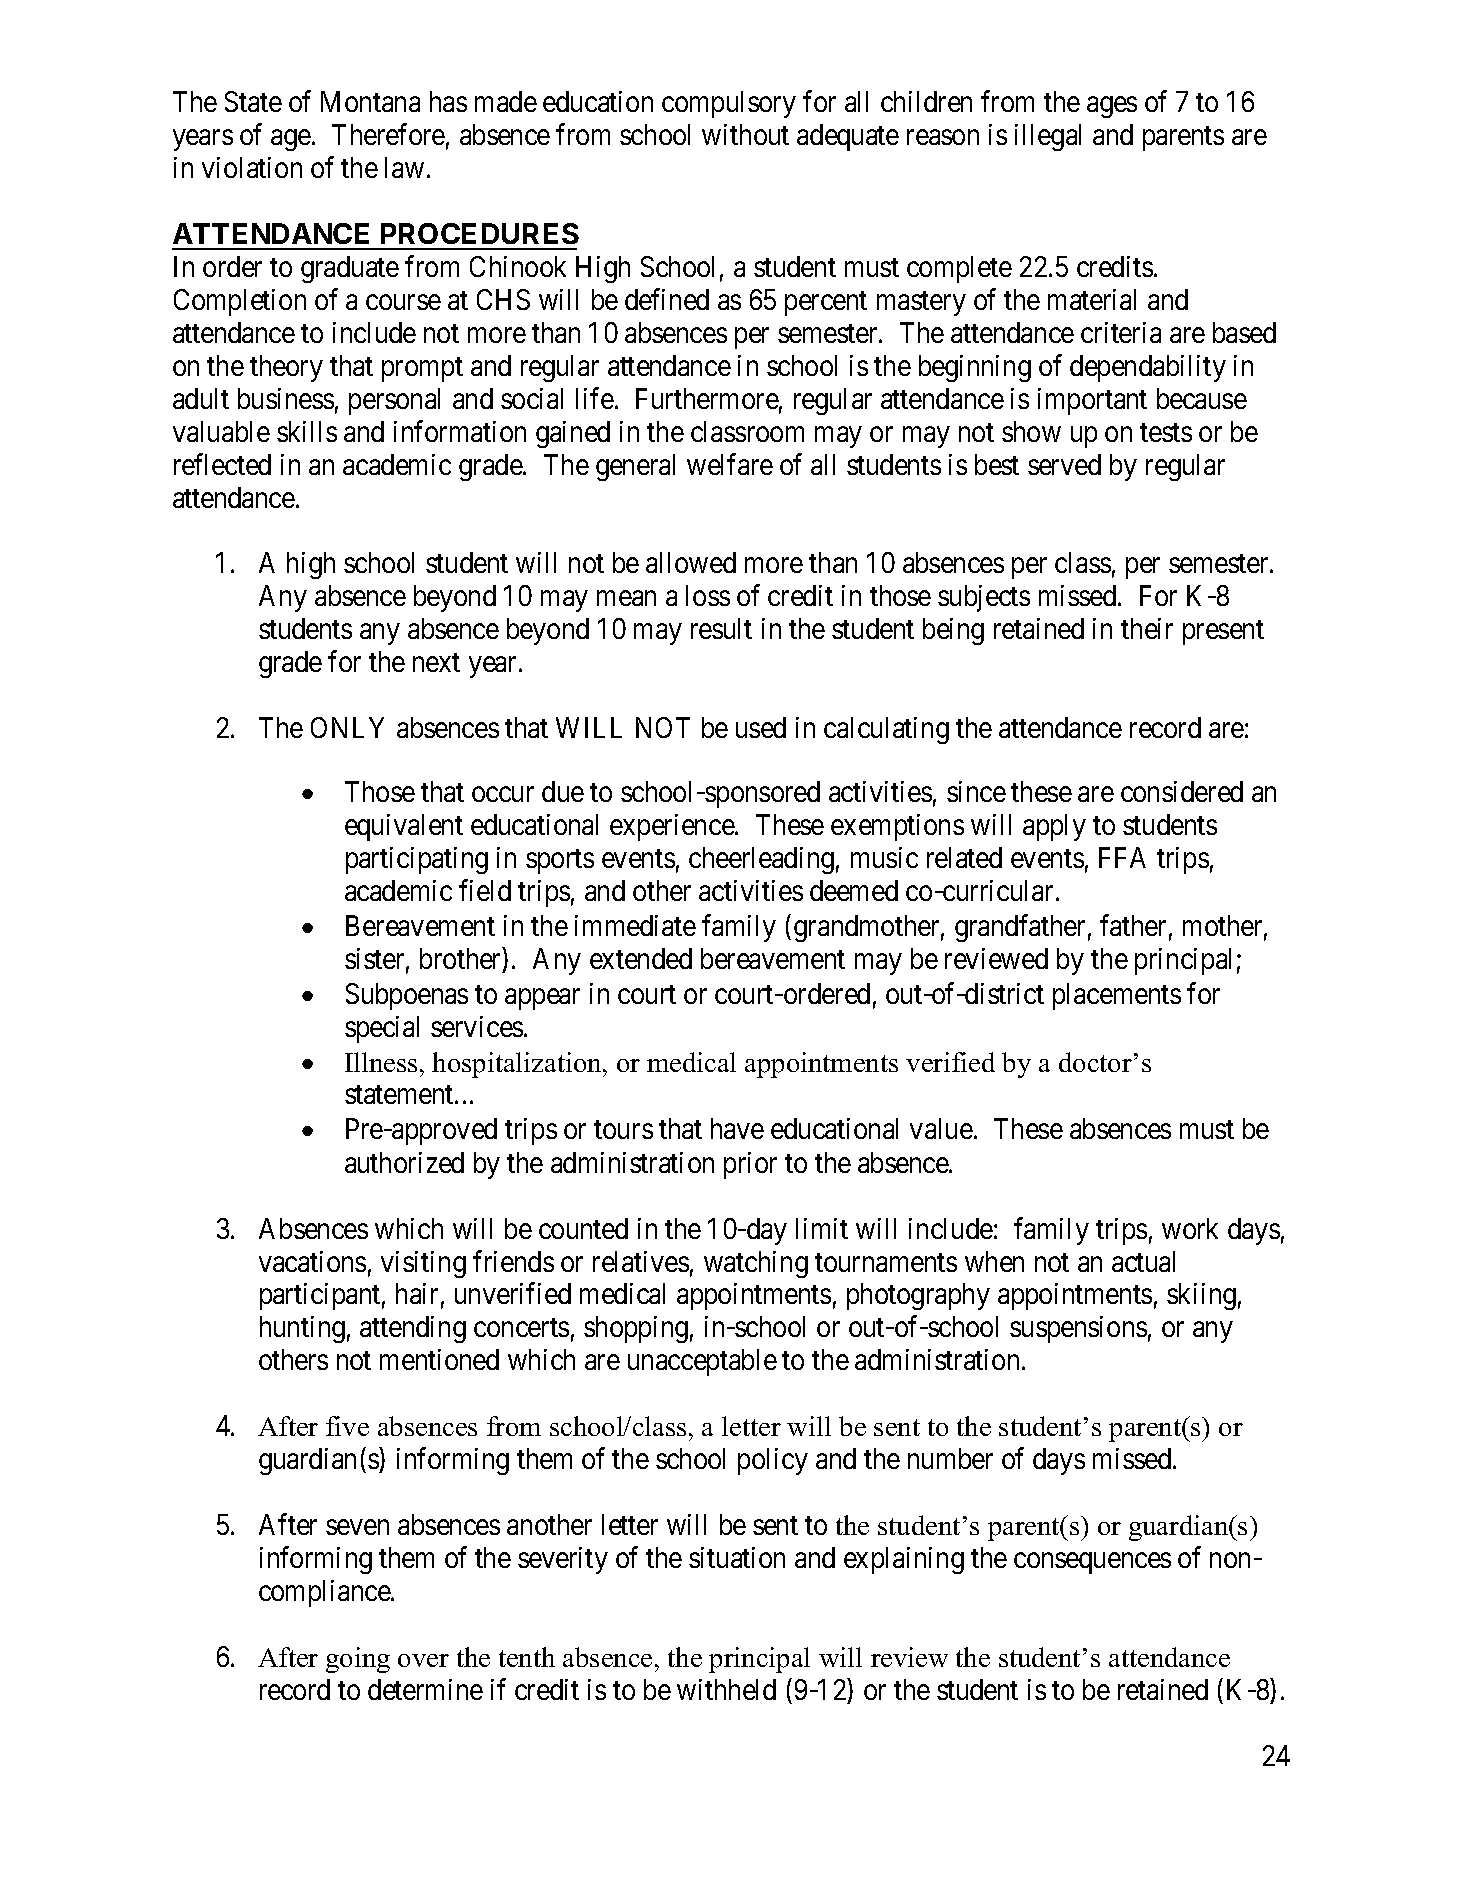 The height and width of the screenshot is (1891, 1462). What do you see at coordinates (745, 134) in the screenshot?
I see `without` at bounding box center [745, 134].
